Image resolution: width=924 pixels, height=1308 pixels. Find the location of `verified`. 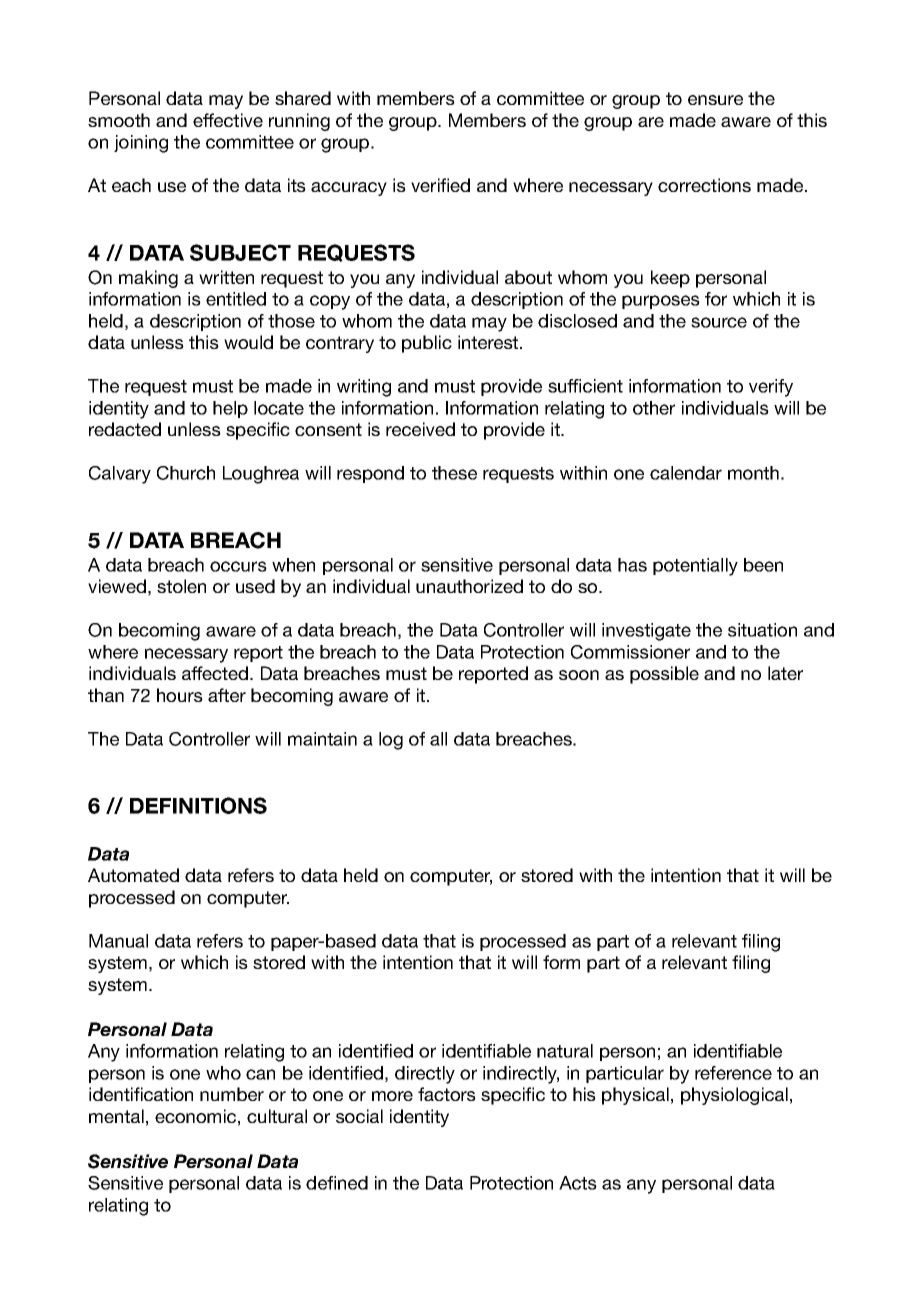

verified is located at coordinates (440, 185).
